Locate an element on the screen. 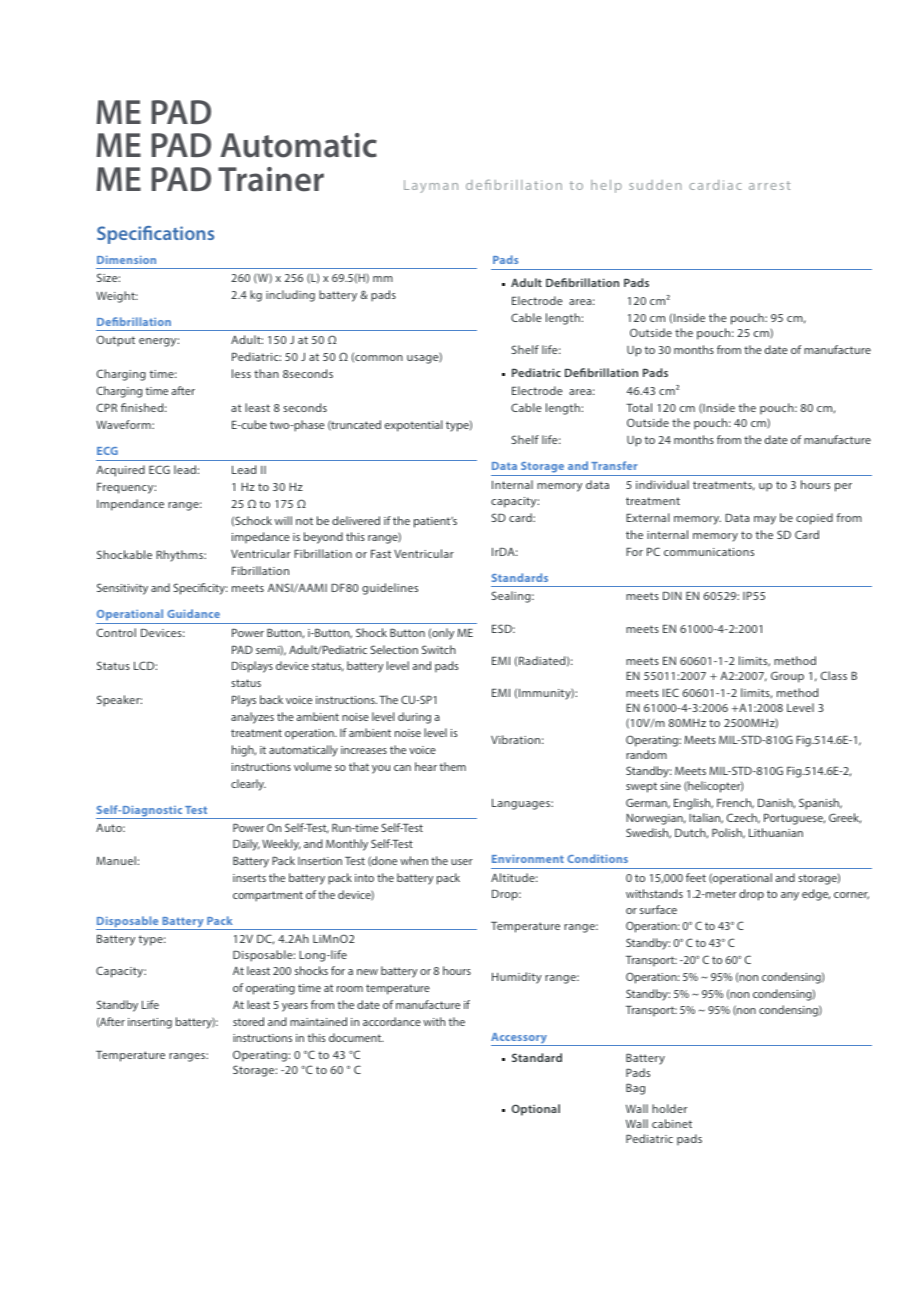  inserts is located at coordinates (249, 878).
